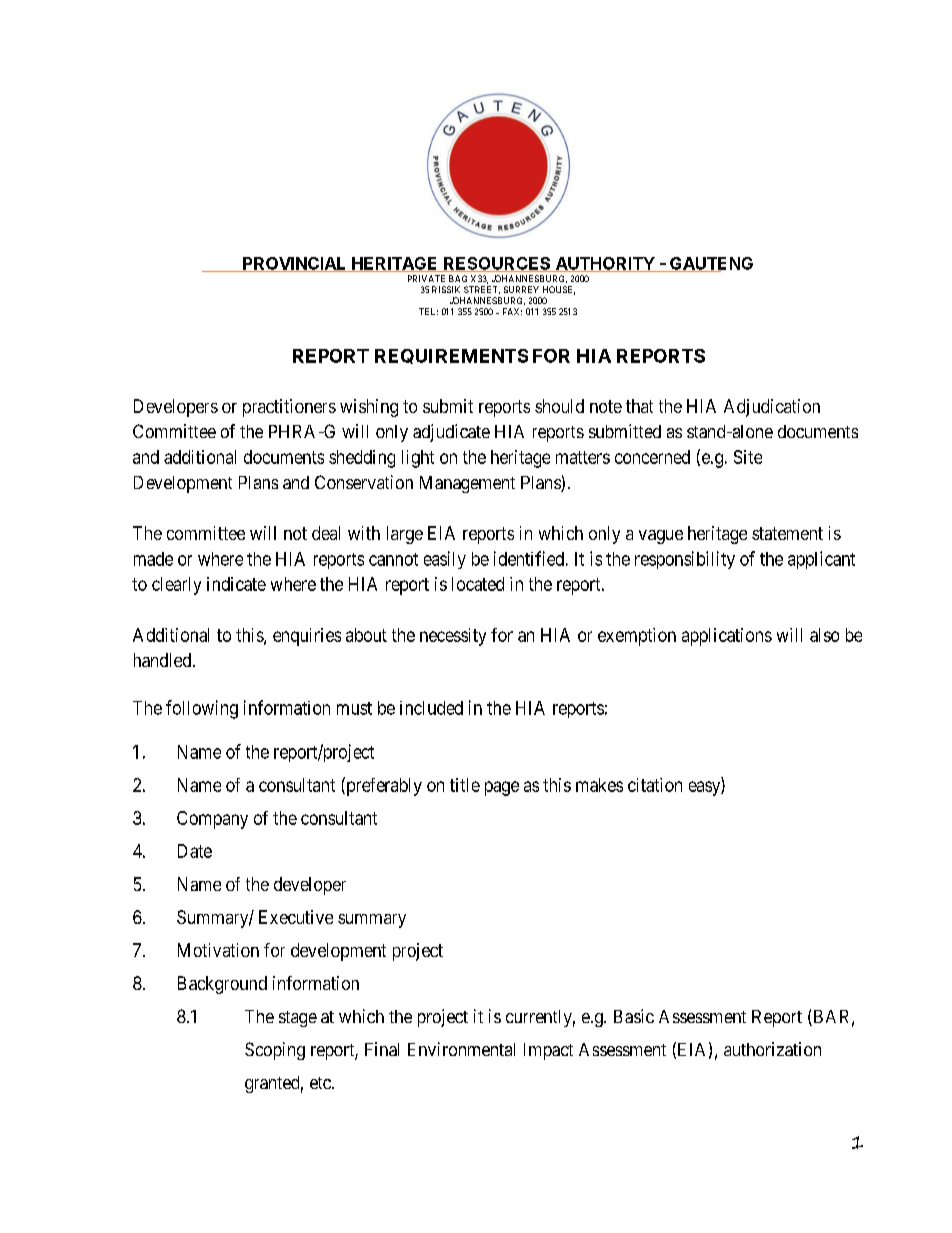 Image resolution: width=952 pixels, height=1233 pixels. Describe the element at coordinates (453, 637) in the image. I see `necessity` at that location.
